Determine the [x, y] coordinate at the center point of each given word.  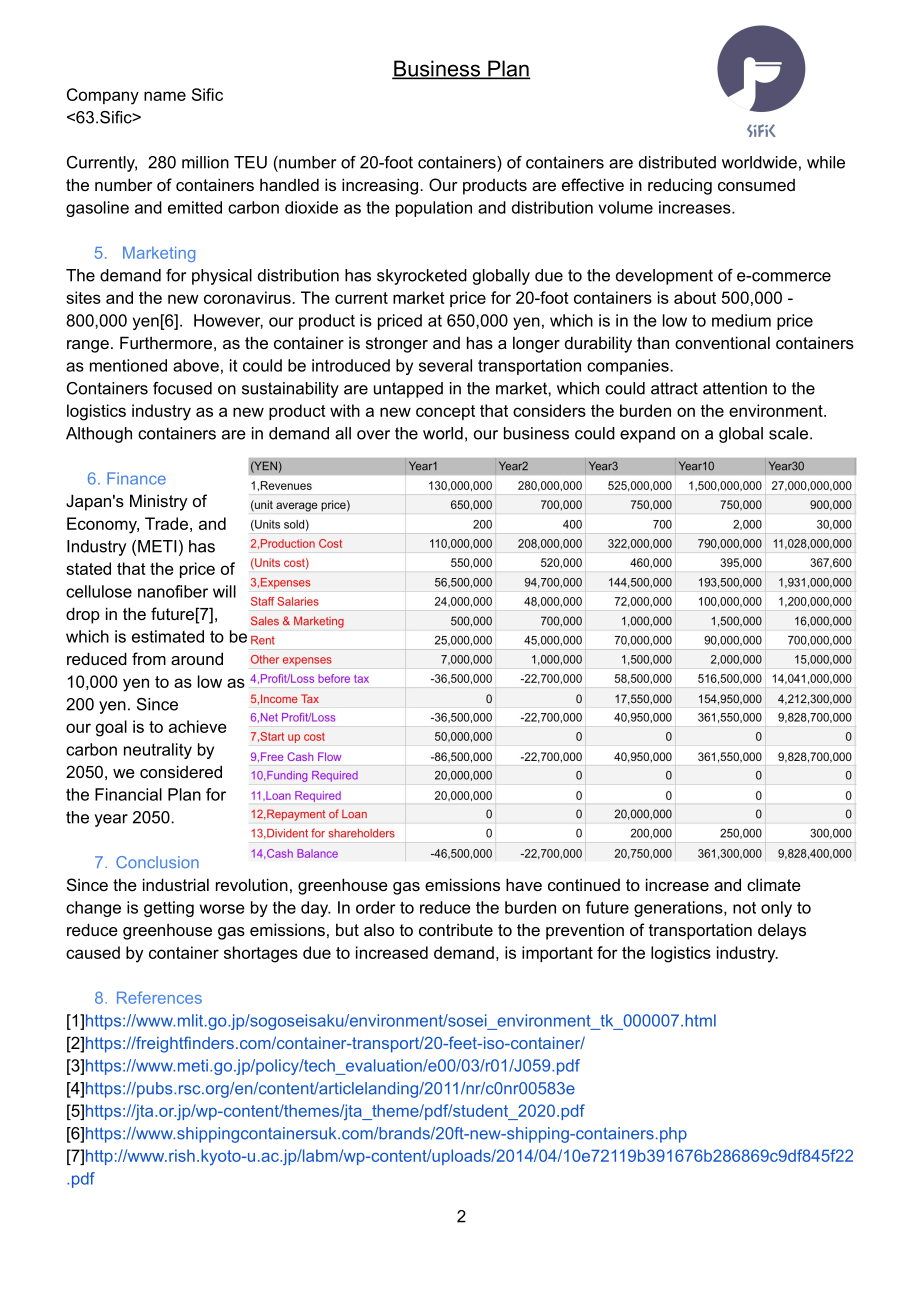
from [149, 658]
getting [169, 909]
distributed [677, 162]
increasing [381, 186]
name [165, 96]
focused [182, 388]
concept [445, 412]
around [197, 658]
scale [788, 433]
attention [735, 388]
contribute [456, 929]
